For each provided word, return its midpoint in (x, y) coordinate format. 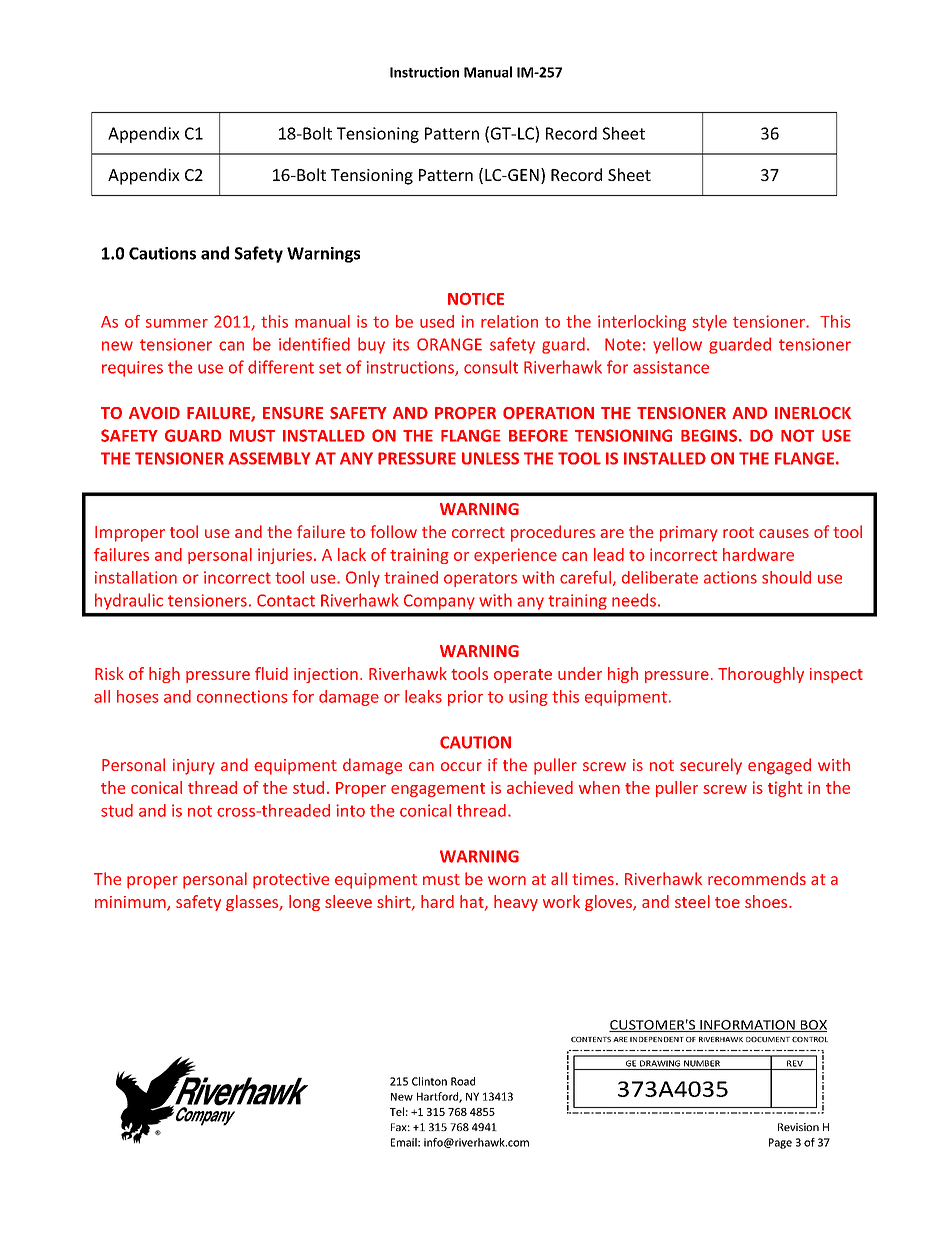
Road (463, 1081)
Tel (397, 1111)
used (437, 321)
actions (730, 577)
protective (291, 881)
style (709, 323)
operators (480, 579)
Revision (798, 1127)
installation (136, 577)
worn (507, 880)
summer (177, 323)
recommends (757, 878)
